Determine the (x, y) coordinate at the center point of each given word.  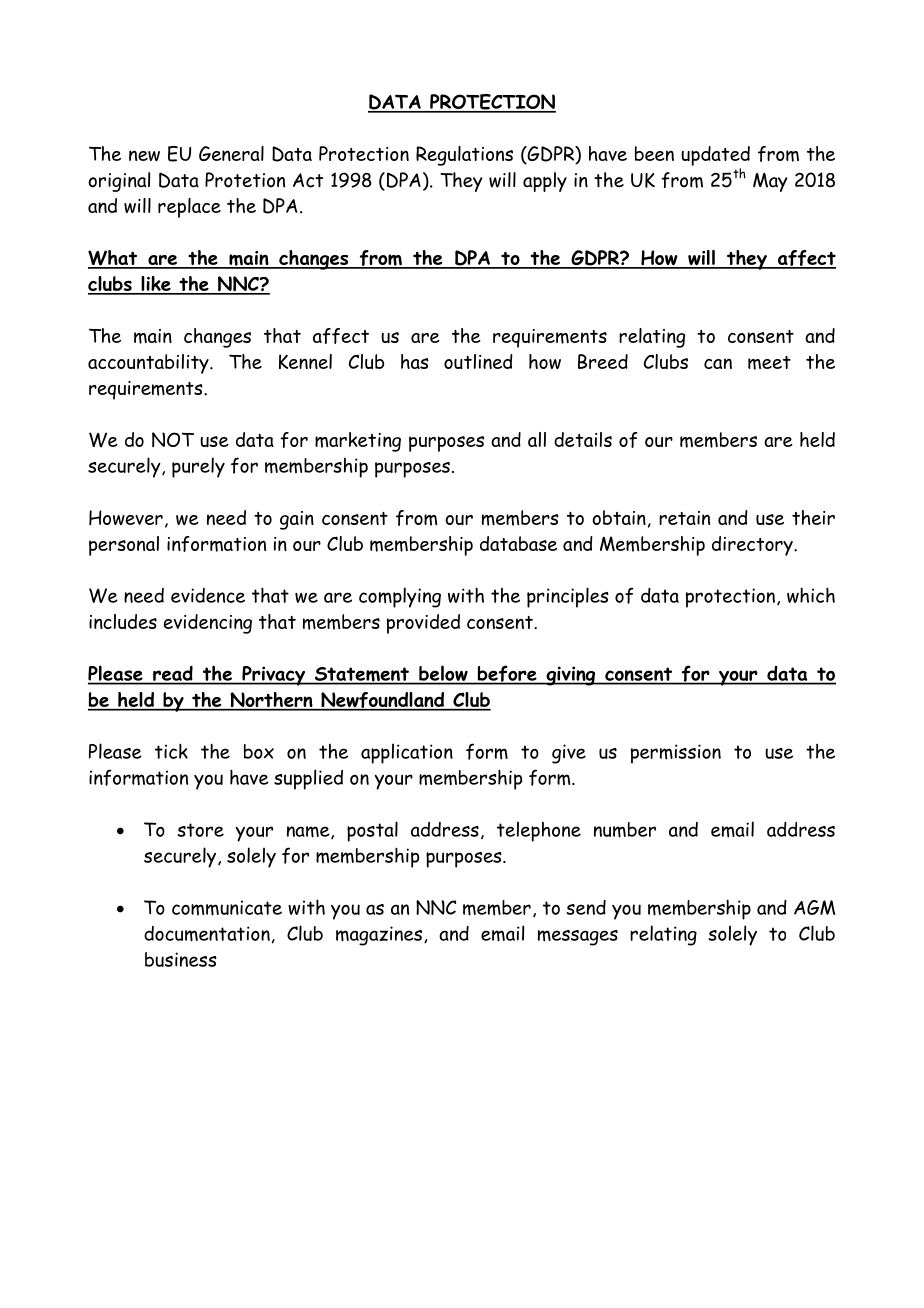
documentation (207, 934)
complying (400, 597)
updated (715, 156)
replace (189, 208)
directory (753, 546)
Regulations (464, 156)
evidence (208, 595)
